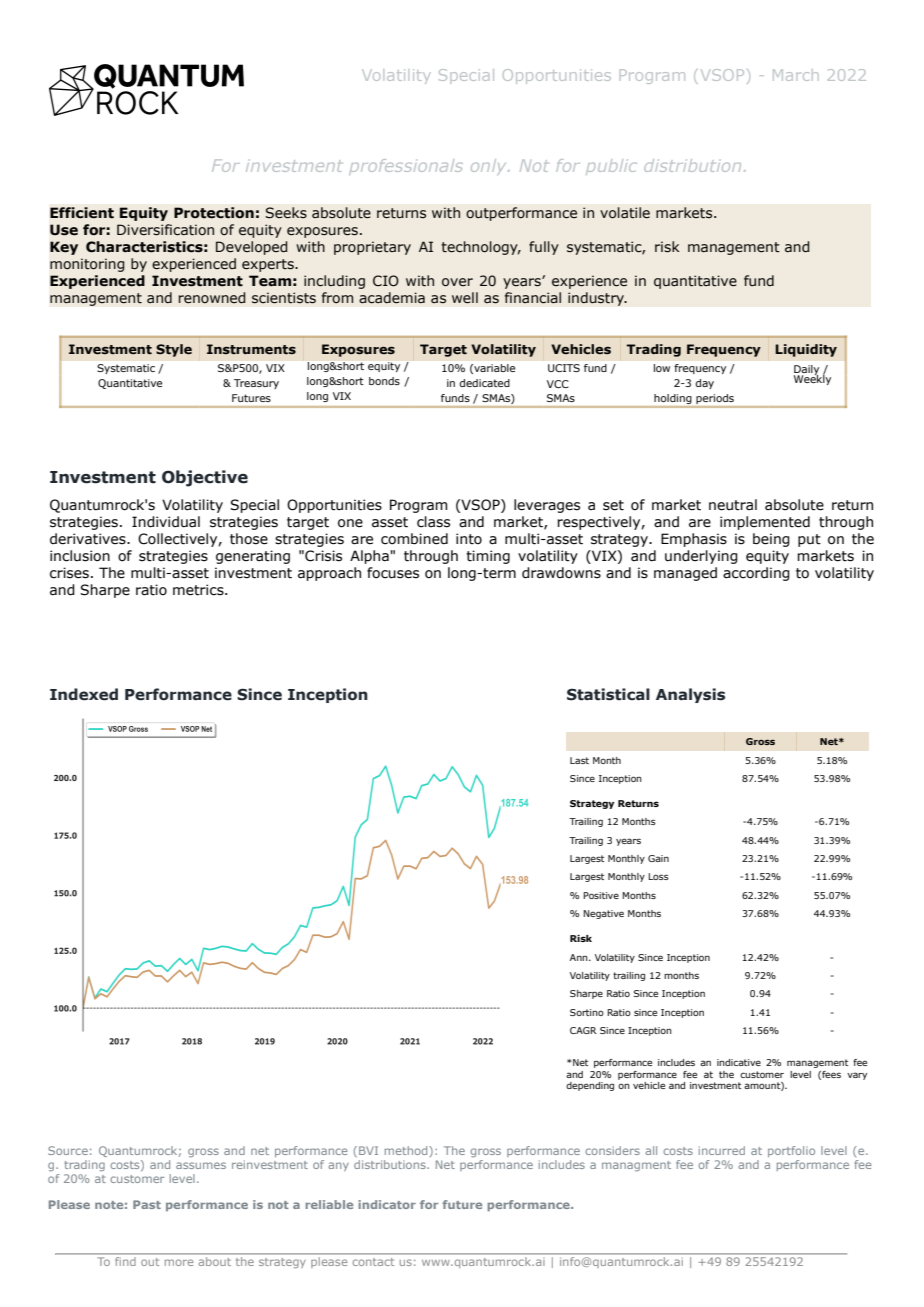 This screenshot has width=924, height=1307. I want to click on class, so click(433, 522).
